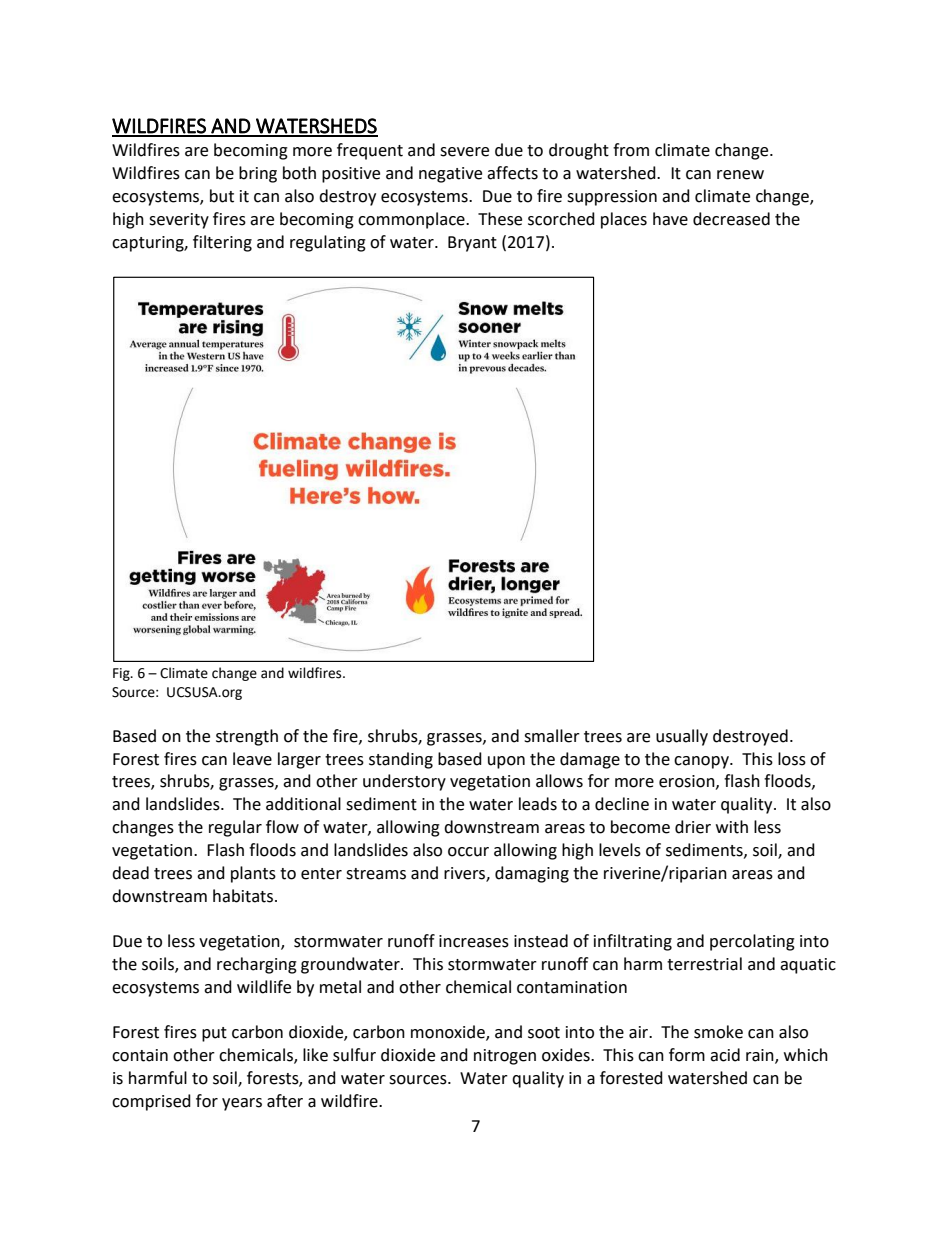 This screenshot has height=1233, width=952. What do you see at coordinates (731, 219) in the screenshot?
I see `decreased` at bounding box center [731, 219].
